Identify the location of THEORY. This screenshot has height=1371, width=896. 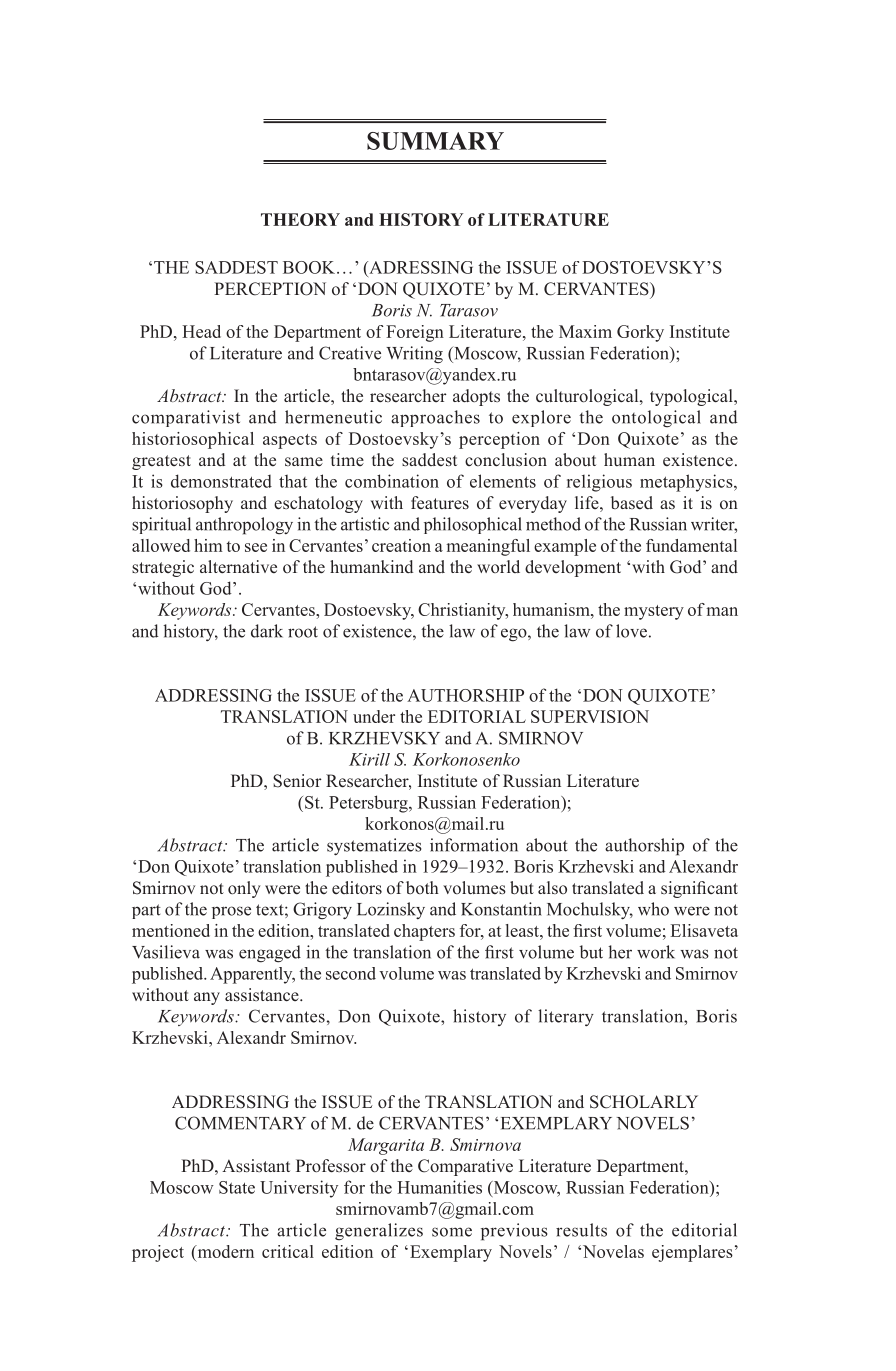
(300, 219).
